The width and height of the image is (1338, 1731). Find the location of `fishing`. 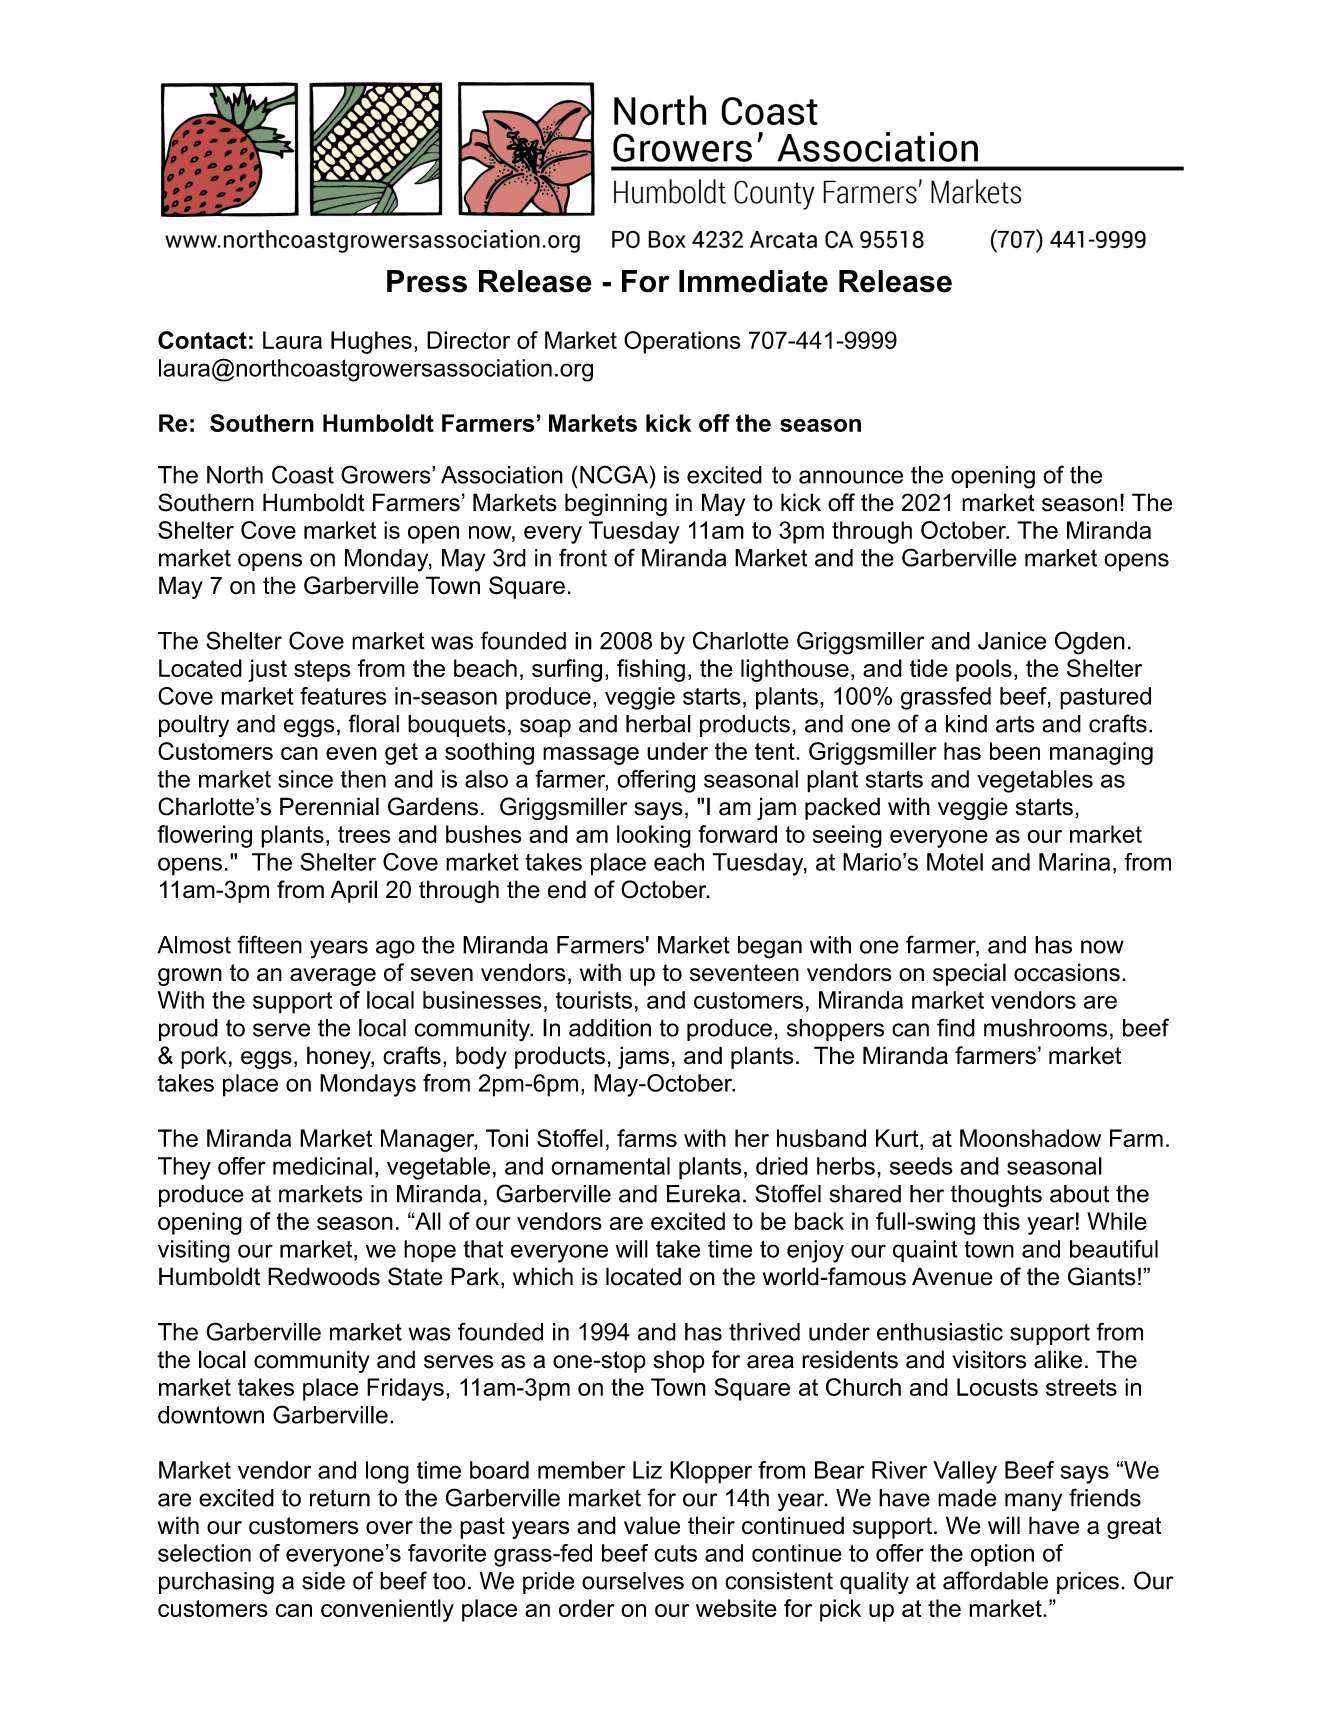

fishing is located at coordinates (651, 670).
